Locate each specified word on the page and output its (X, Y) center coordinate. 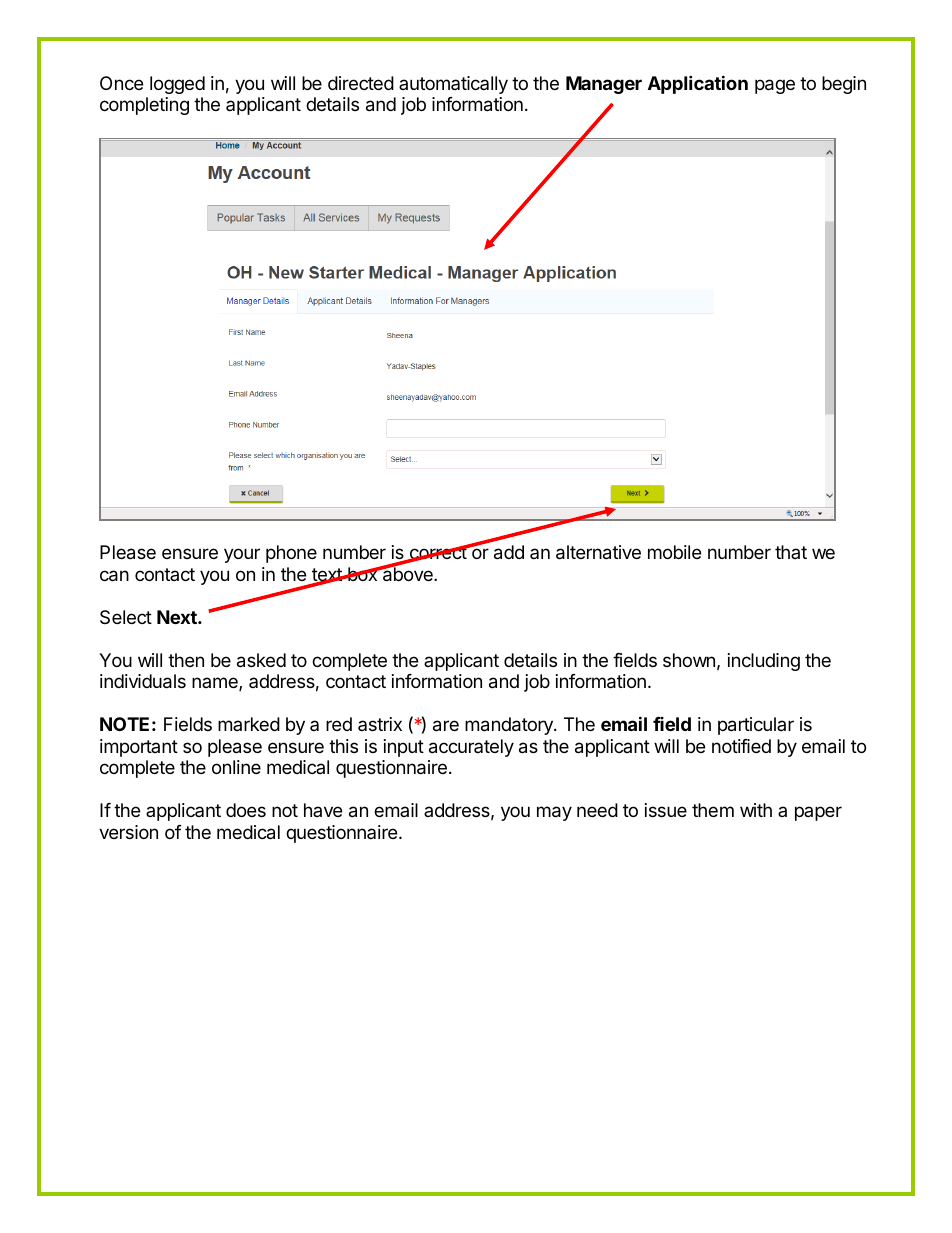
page (775, 86)
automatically (453, 85)
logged (177, 85)
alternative (598, 552)
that (791, 552)
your (242, 555)
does (246, 810)
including (764, 662)
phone (291, 554)
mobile (674, 552)
